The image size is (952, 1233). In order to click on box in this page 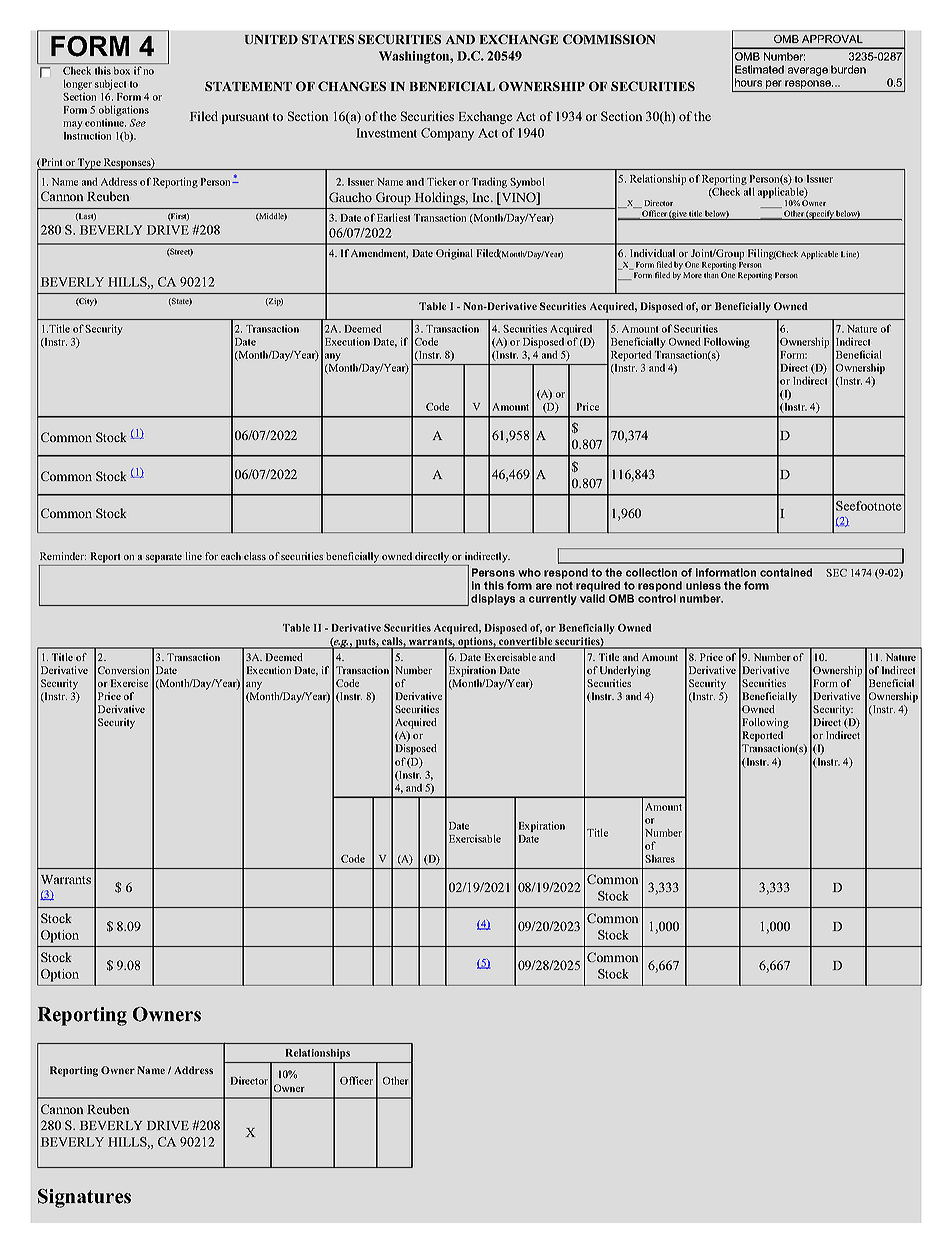, I will do `click(122, 71)`.
